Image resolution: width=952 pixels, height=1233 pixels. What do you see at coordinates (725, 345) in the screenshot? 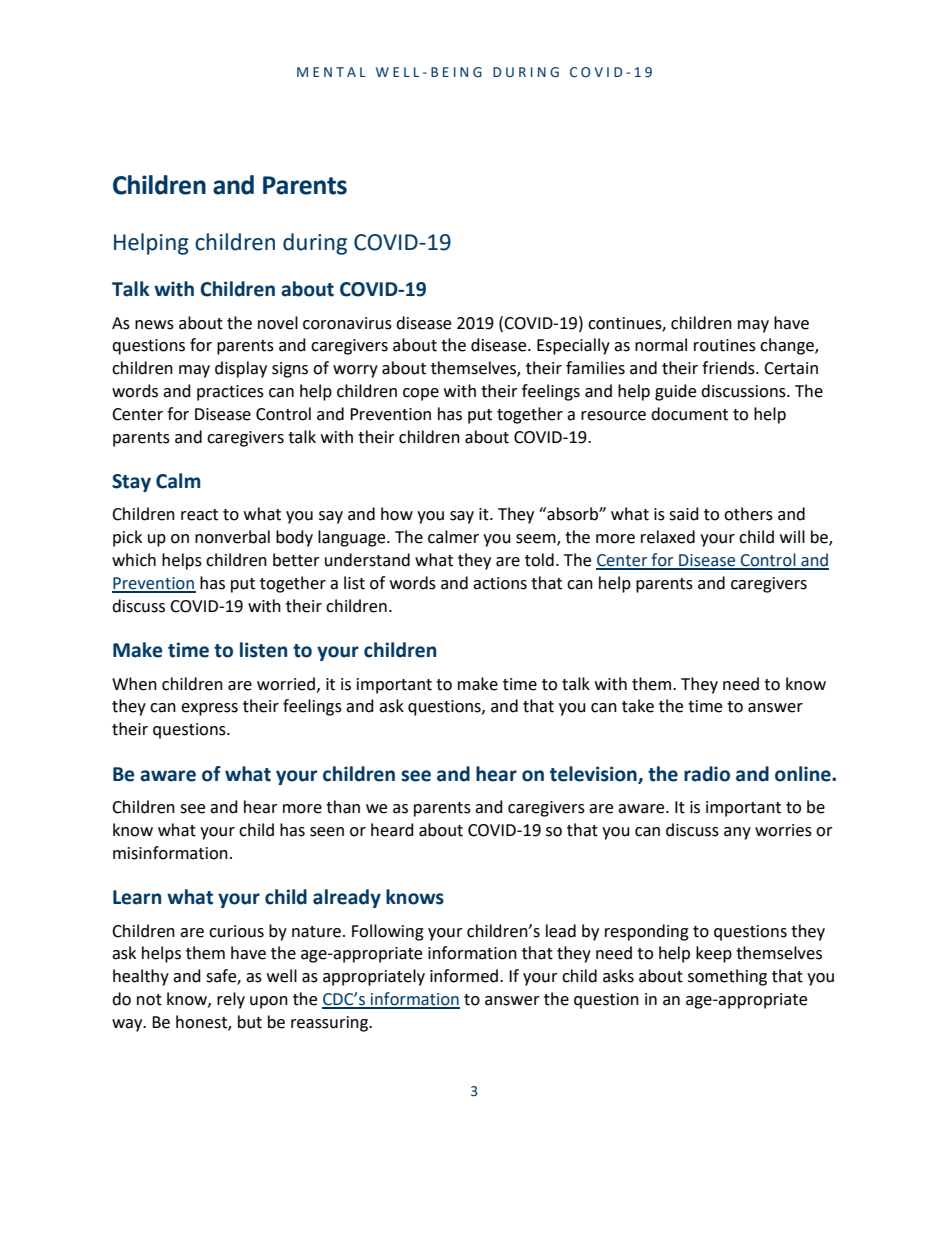
I see `routines` at bounding box center [725, 345].
